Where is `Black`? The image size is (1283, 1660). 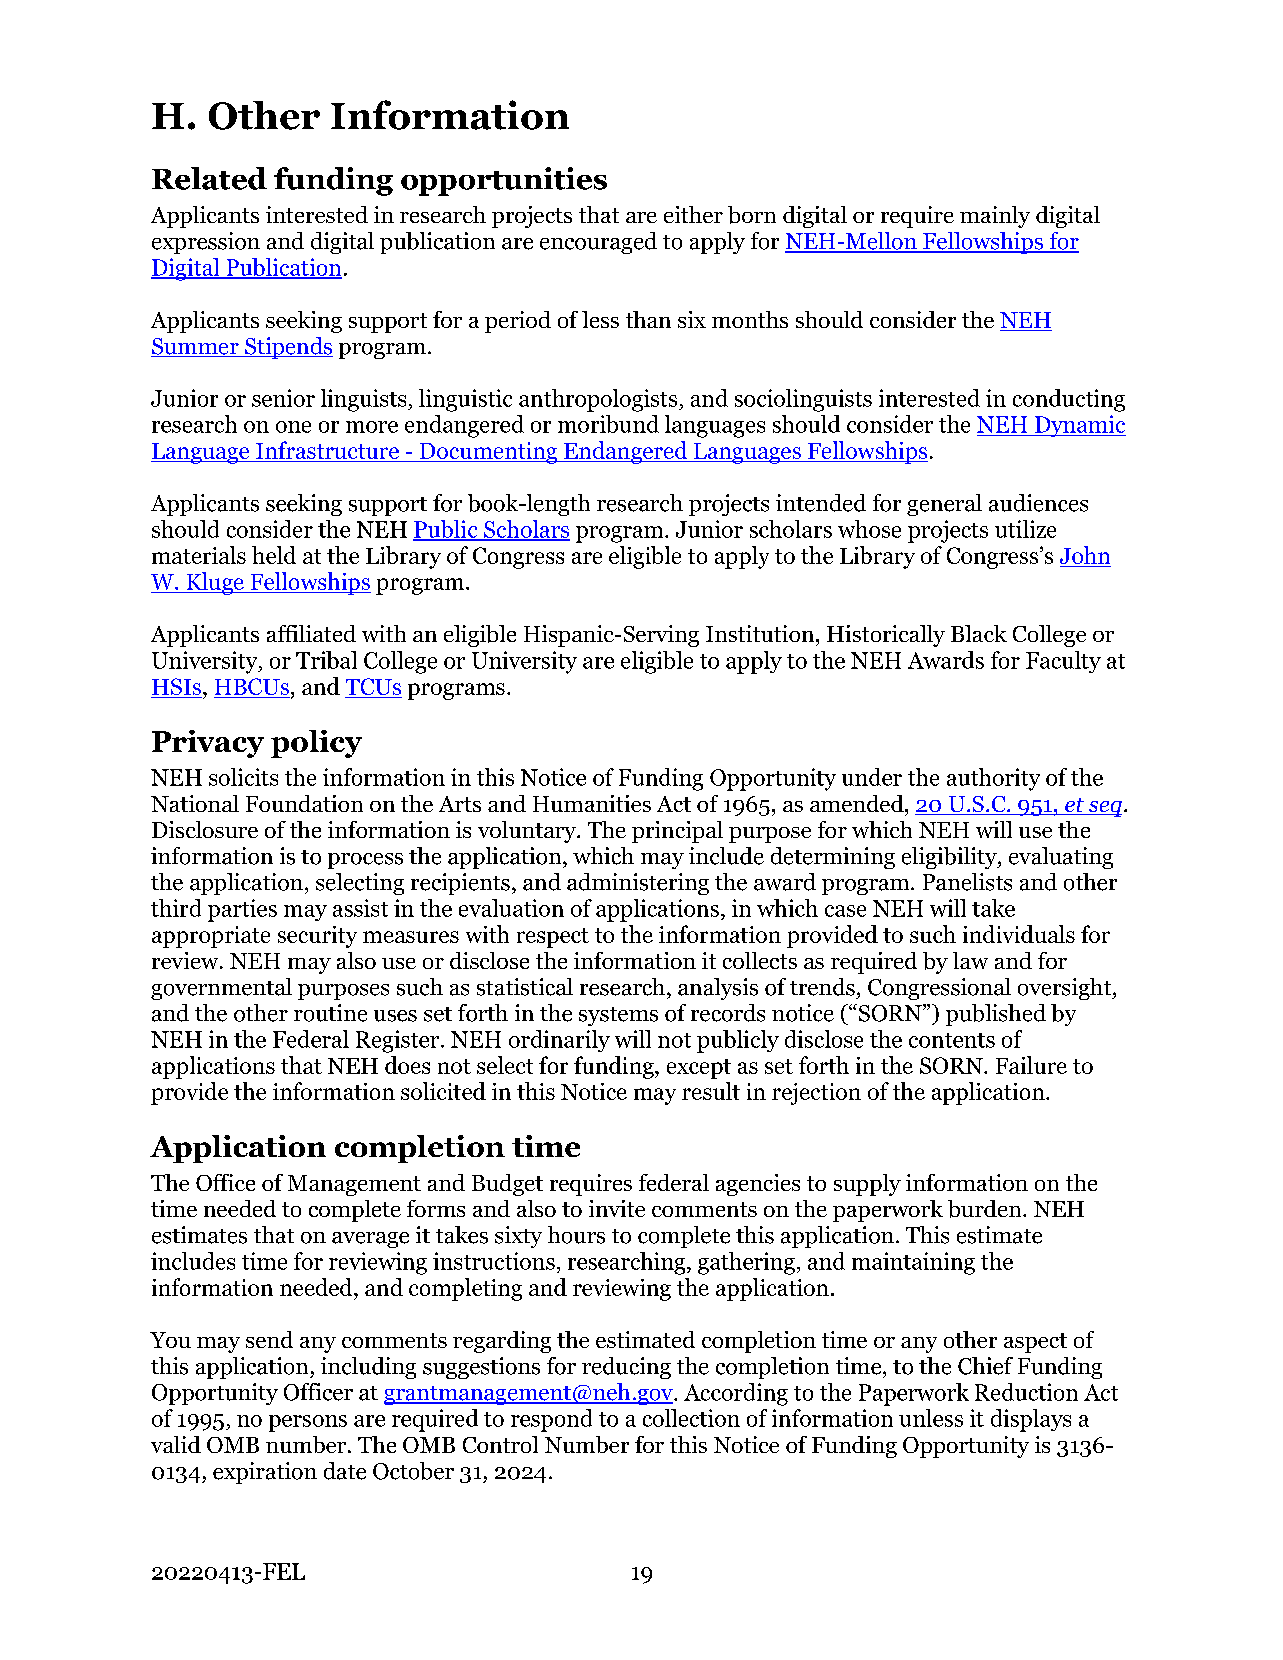 Black is located at coordinates (979, 633).
